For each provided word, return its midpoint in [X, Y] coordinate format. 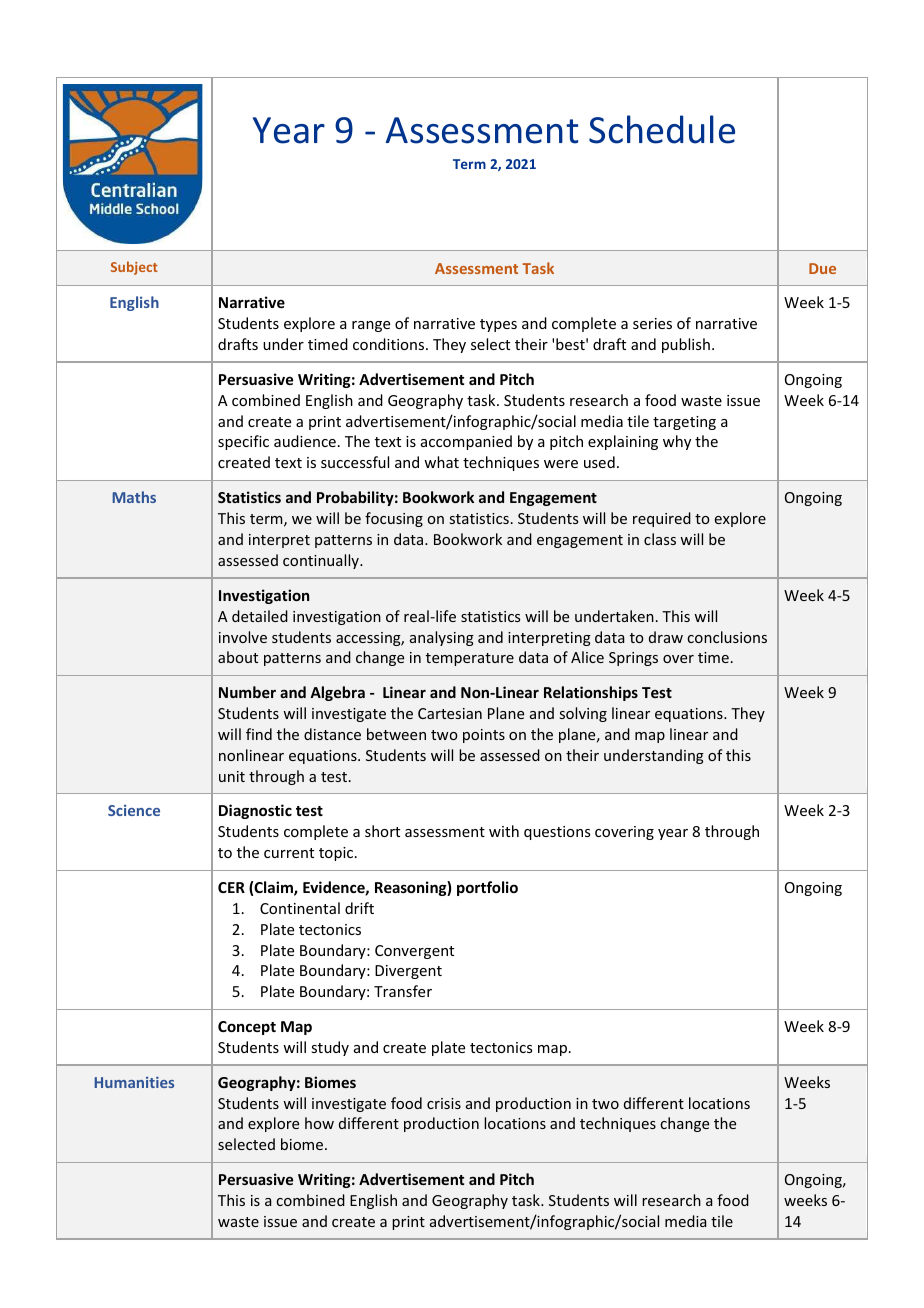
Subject [134, 268]
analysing [442, 638]
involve [243, 637]
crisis [444, 1103]
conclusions [727, 637]
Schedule [662, 129]
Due [822, 268]
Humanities [134, 1082]
